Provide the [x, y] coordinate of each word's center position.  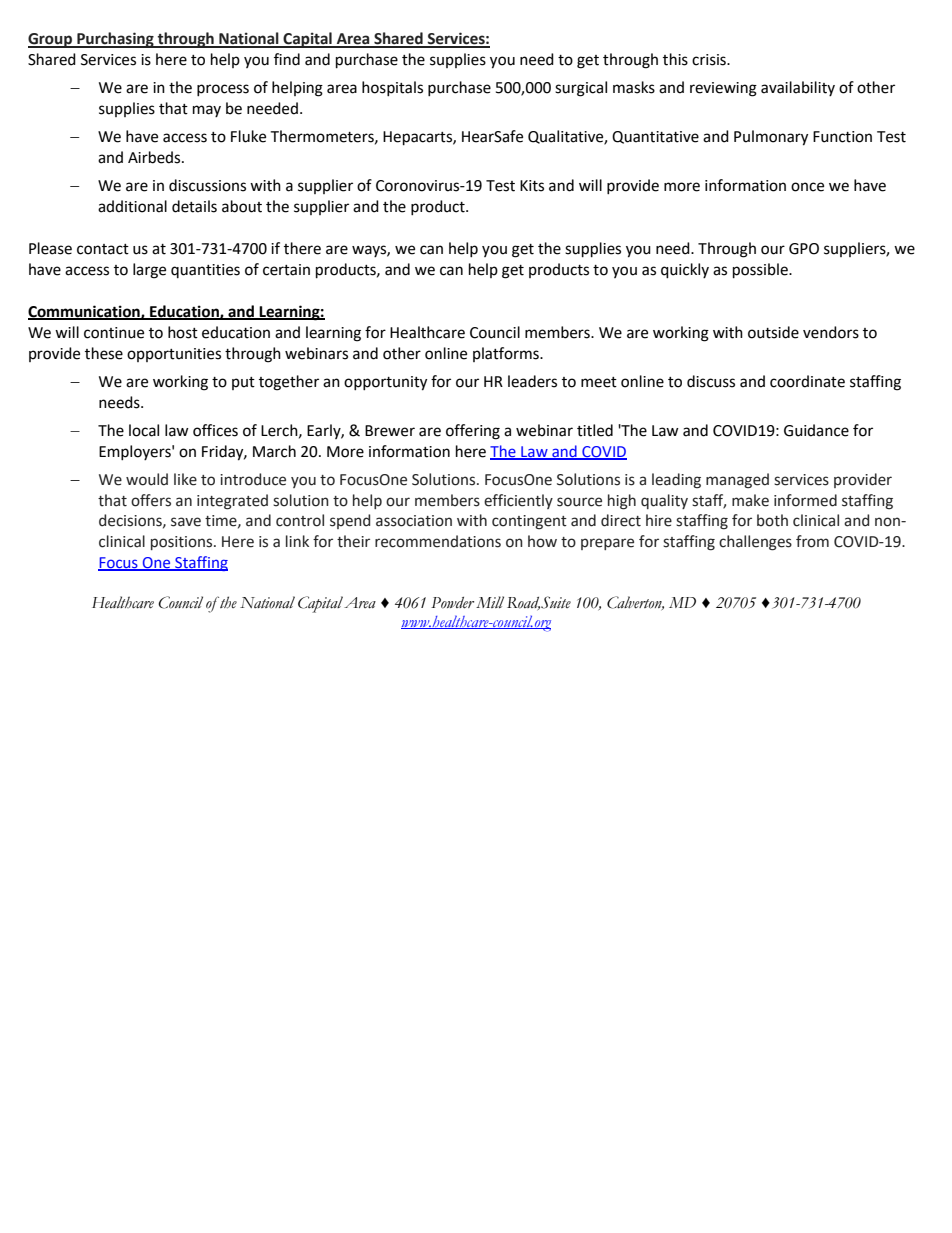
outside [773, 332]
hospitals [392, 88]
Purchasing [115, 40]
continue [114, 333]
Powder [452, 603]
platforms [507, 354]
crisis [710, 60]
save [186, 522]
